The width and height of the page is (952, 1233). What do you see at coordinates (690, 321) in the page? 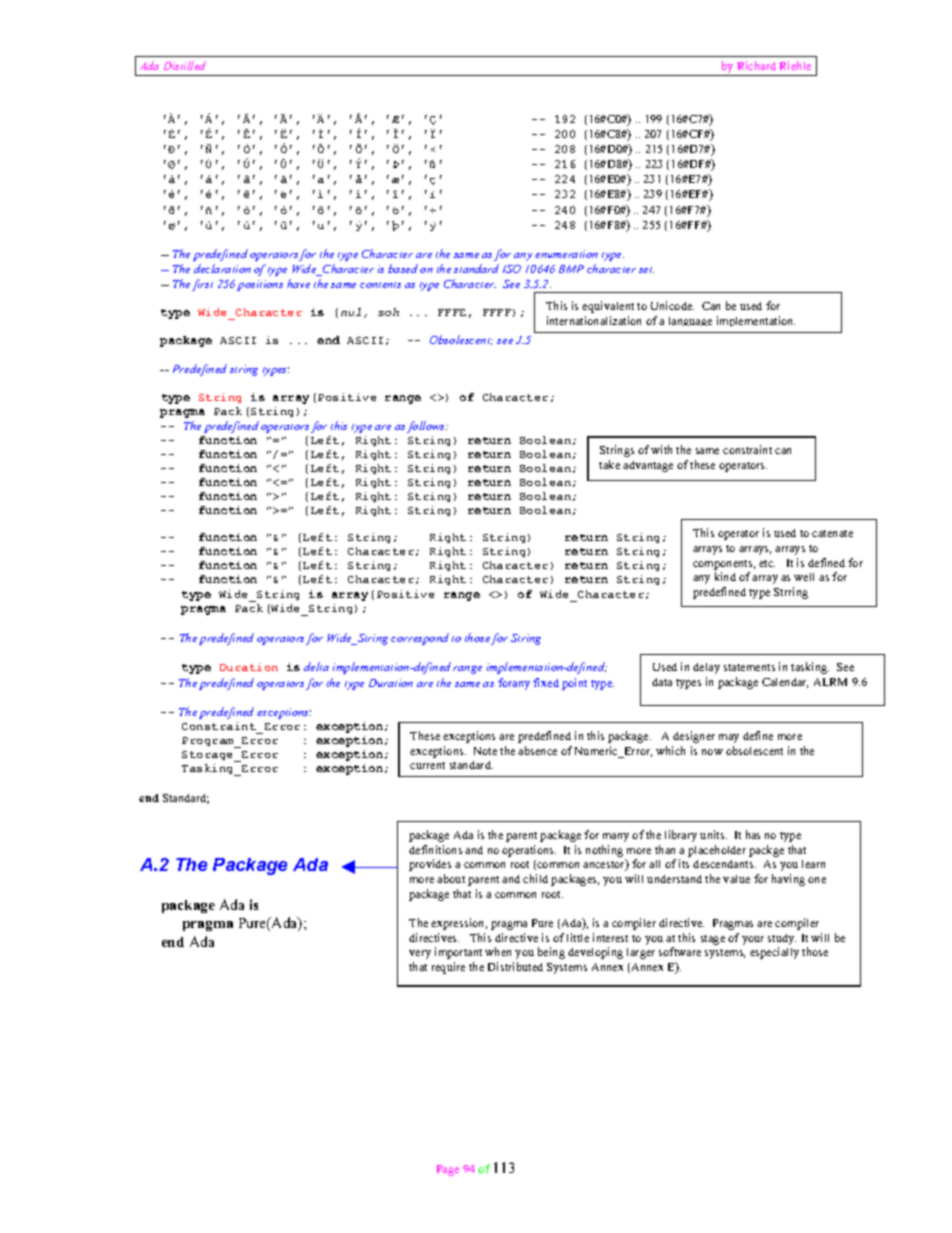
I see `language` at bounding box center [690, 321].
